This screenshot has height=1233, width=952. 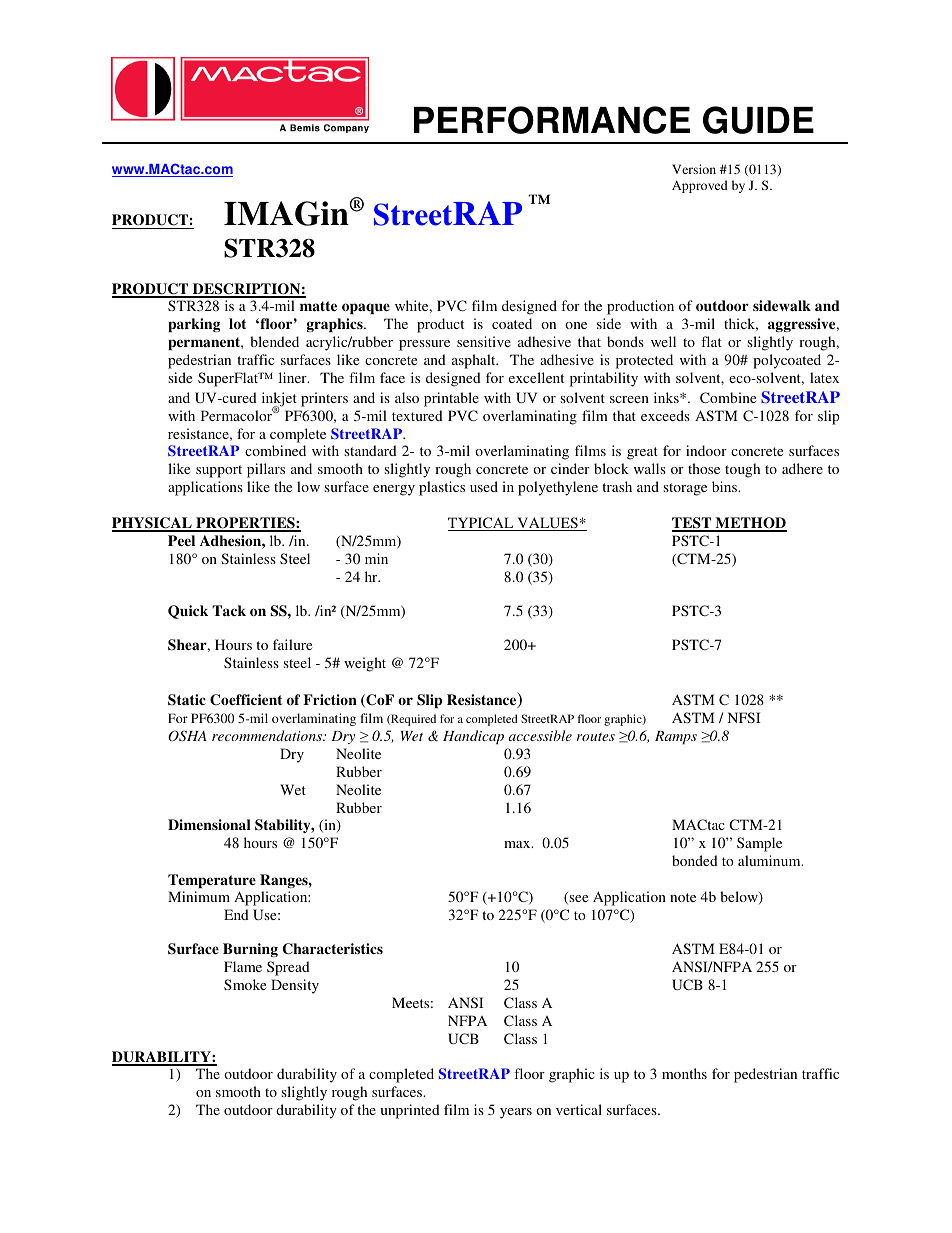 What do you see at coordinates (318, 306) in the screenshot?
I see `matte` at bounding box center [318, 306].
